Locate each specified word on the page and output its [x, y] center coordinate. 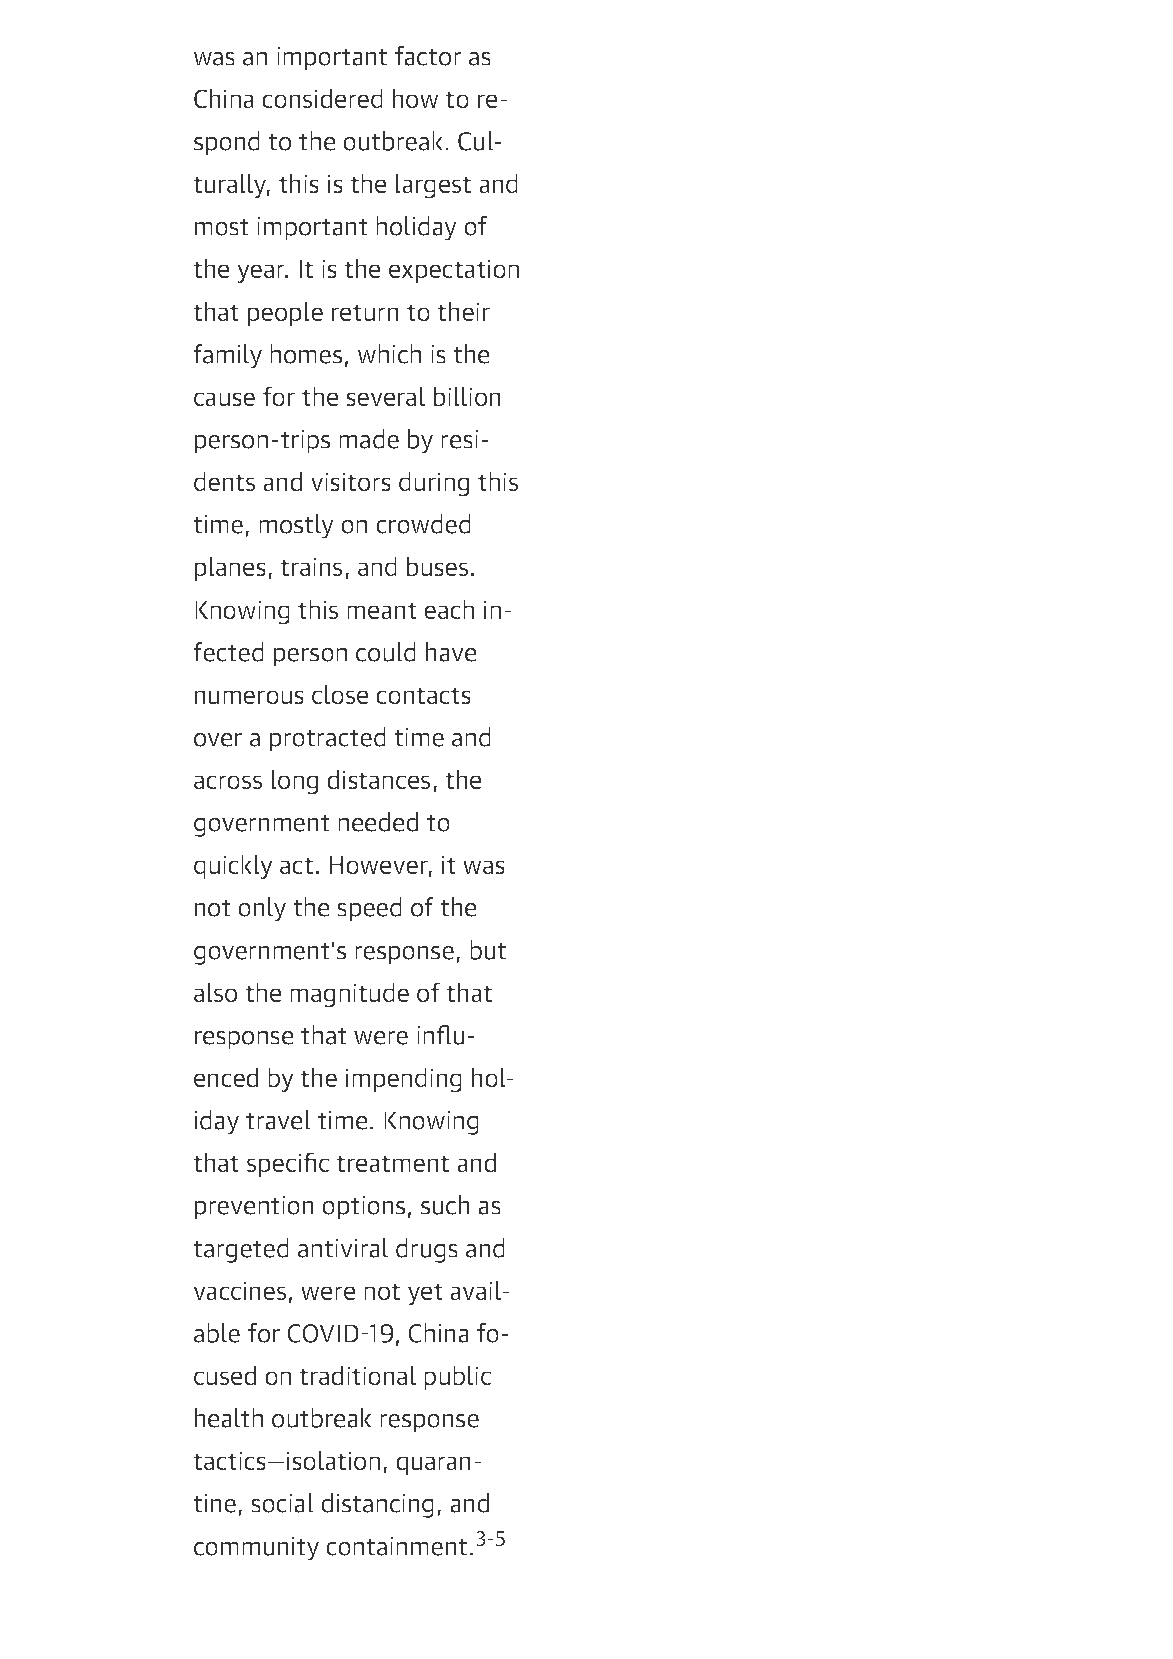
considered [322, 98]
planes [230, 568]
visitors [351, 482]
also [215, 992]
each [449, 609]
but [488, 950]
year [262, 273]
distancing [377, 1505]
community [256, 1549]
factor [428, 56]
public [457, 1377]
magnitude [349, 995]
